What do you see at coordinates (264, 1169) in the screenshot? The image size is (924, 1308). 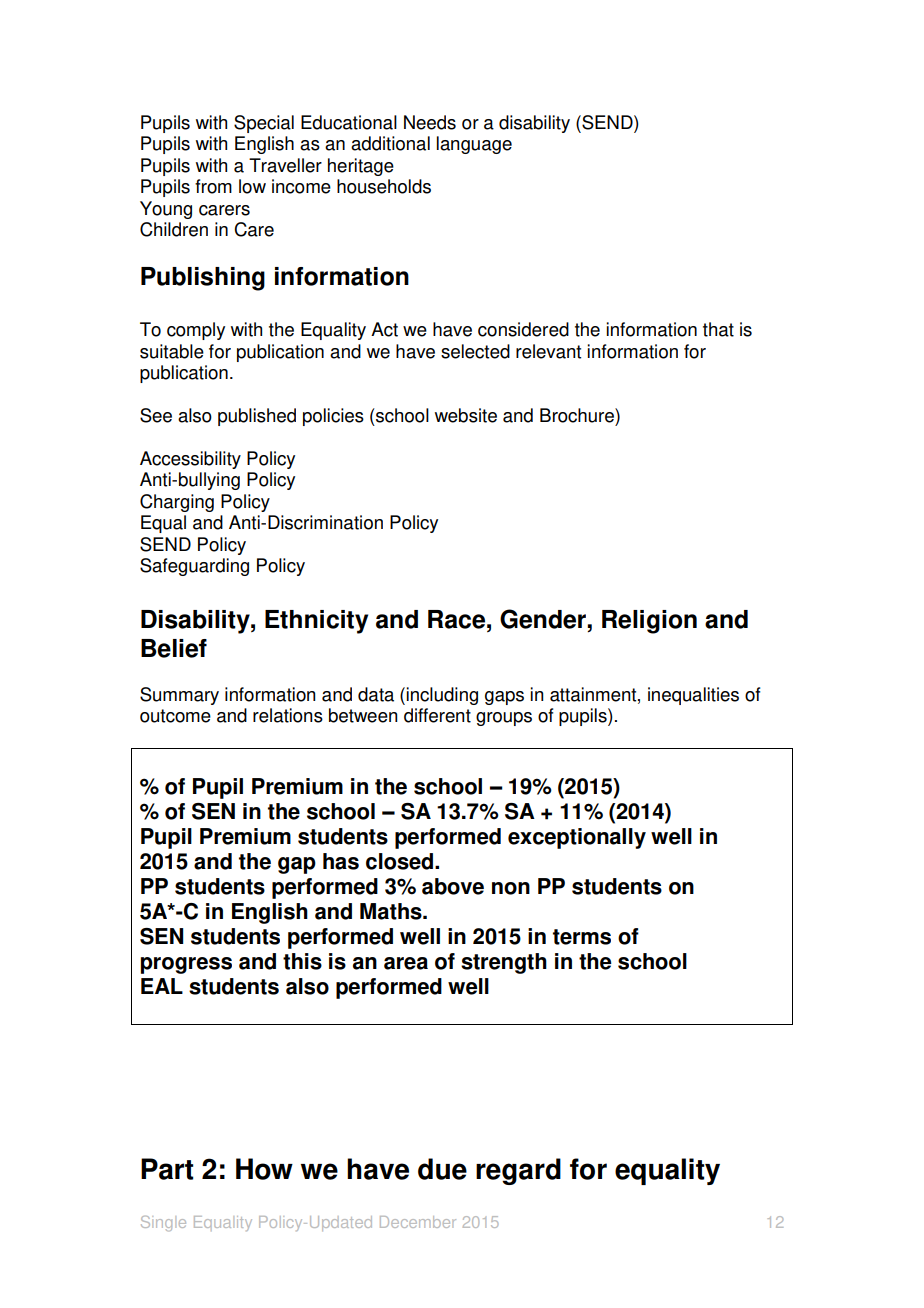 I see `How` at bounding box center [264, 1169].
